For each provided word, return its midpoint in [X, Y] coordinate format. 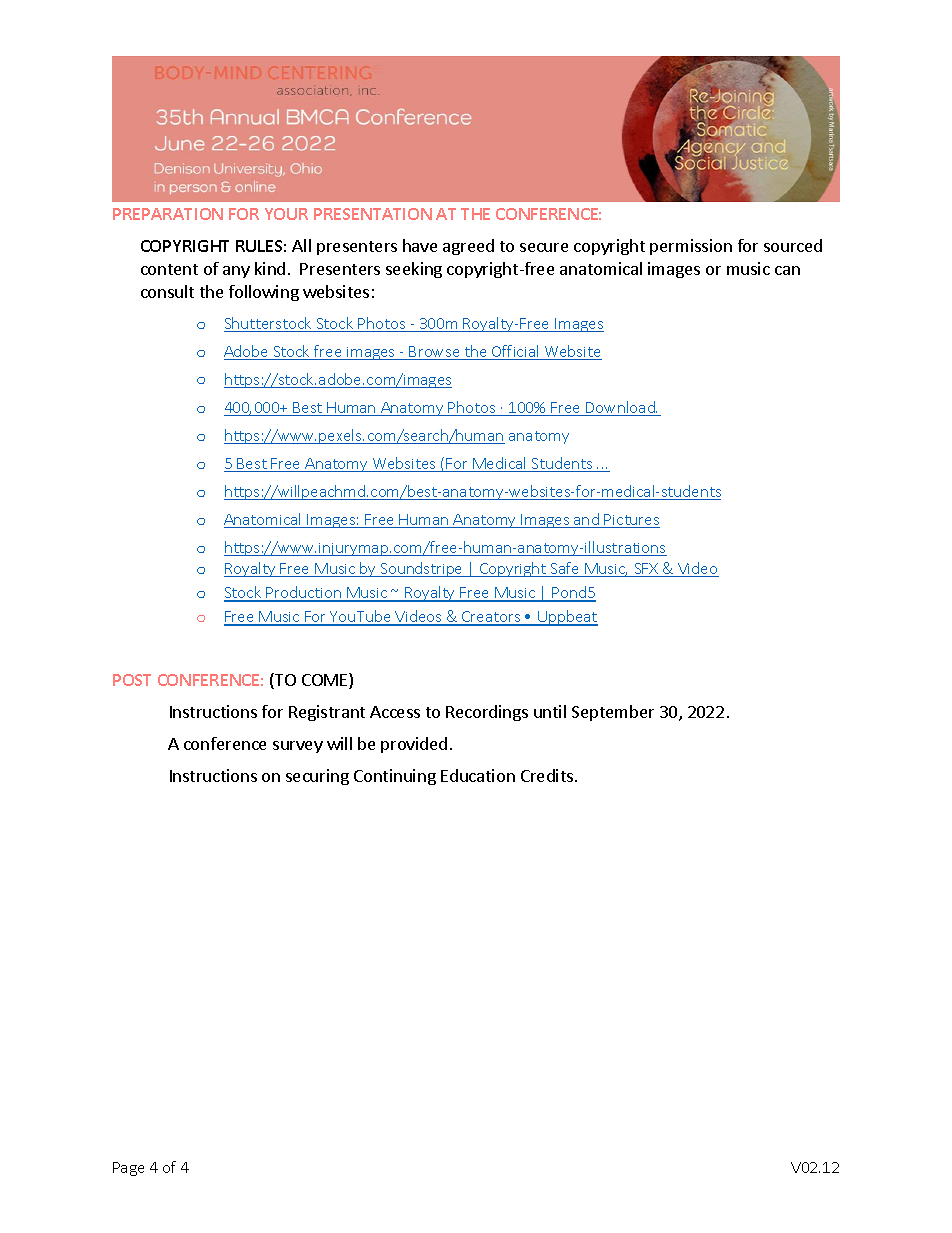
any [236, 272]
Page [128, 1169]
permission [691, 247]
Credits [547, 775]
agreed [468, 247]
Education [478, 775]
